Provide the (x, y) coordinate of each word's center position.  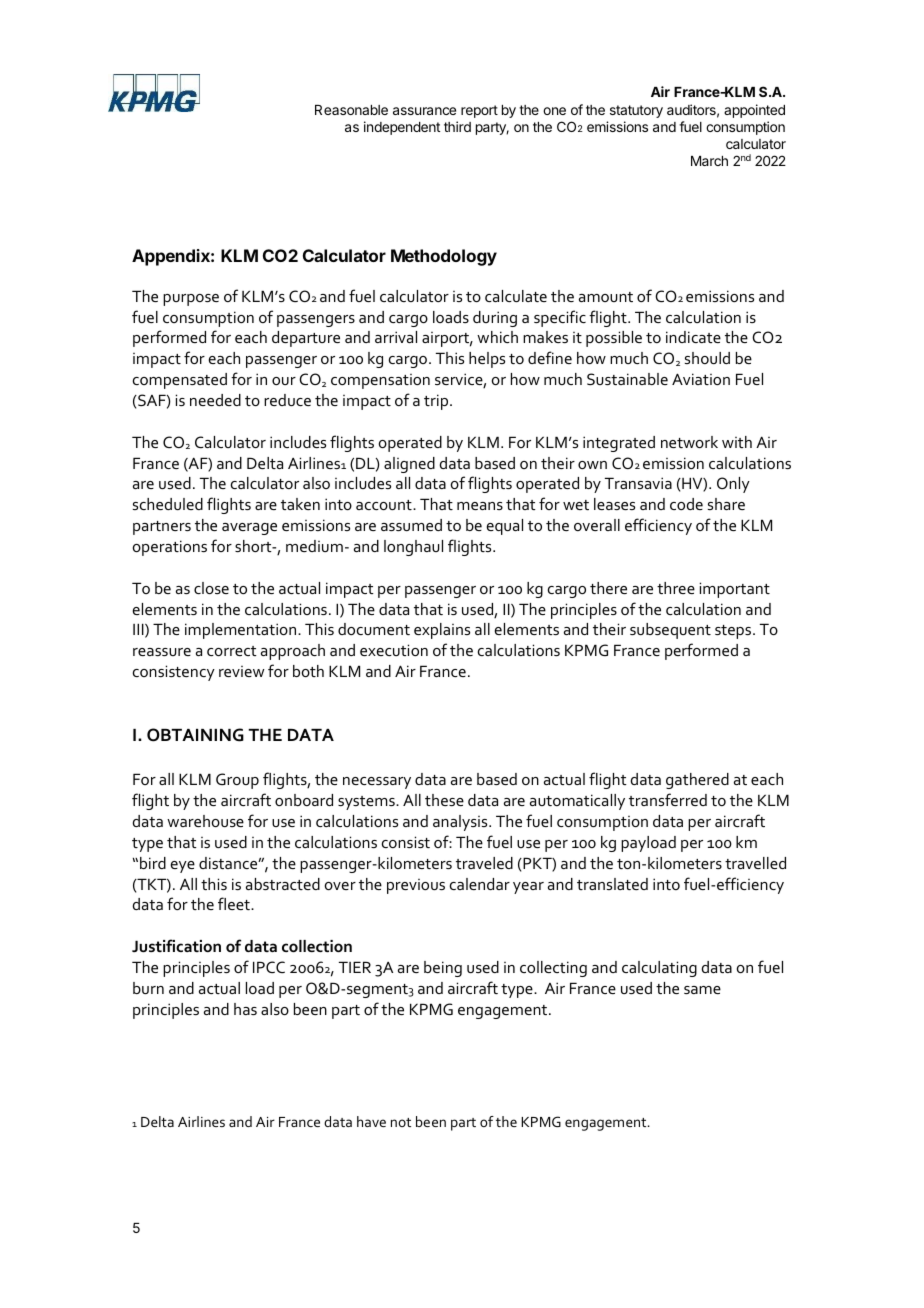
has (245, 1009)
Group (237, 781)
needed (215, 400)
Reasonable (351, 110)
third (457, 126)
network (689, 442)
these (444, 800)
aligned (409, 465)
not (401, 1122)
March (709, 161)
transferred (668, 799)
